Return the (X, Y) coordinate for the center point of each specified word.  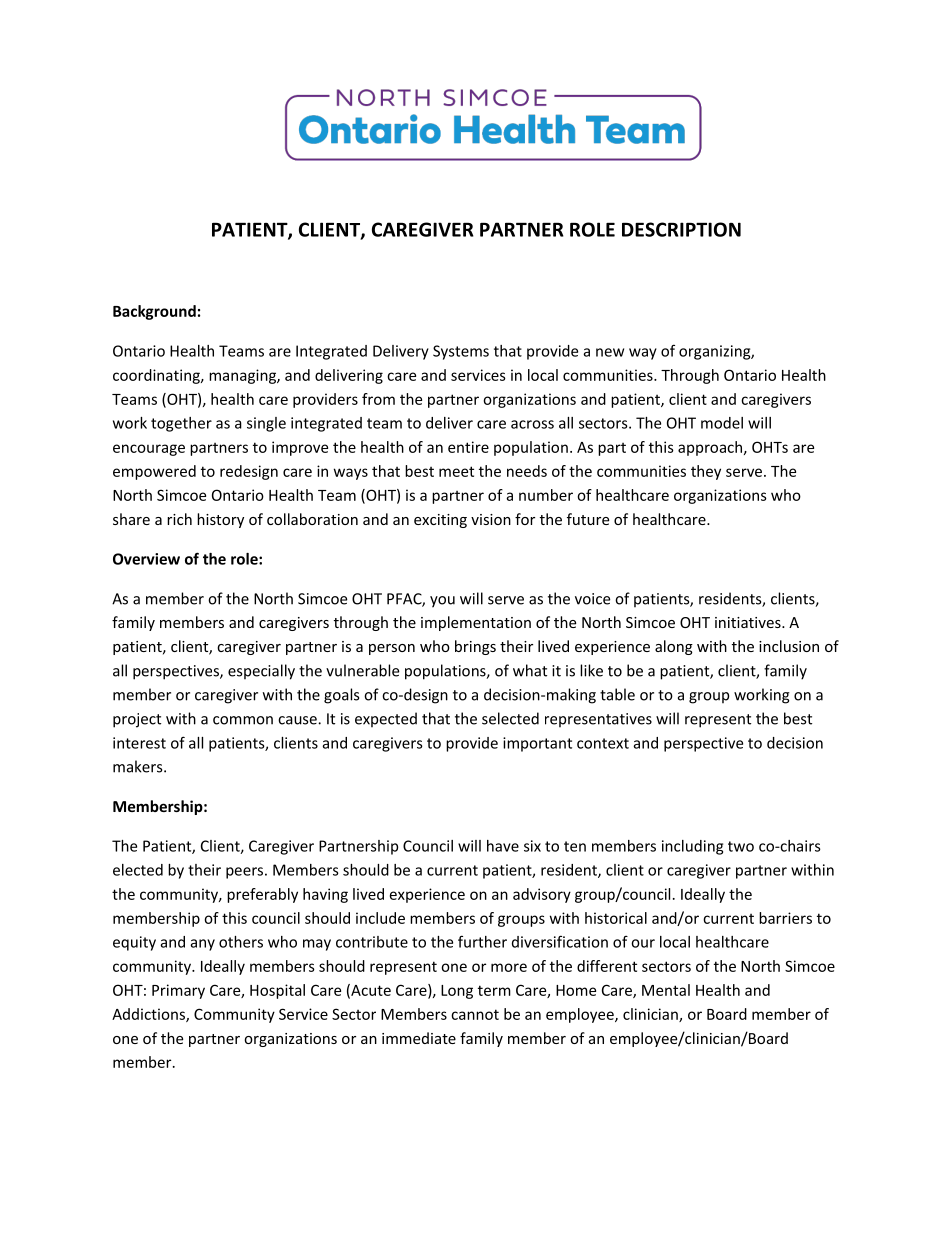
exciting (440, 521)
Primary (178, 991)
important (537, 744)
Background (154, 312)
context (603, 743)
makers (139, 766)
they (706, 472)
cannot (475, 1014)
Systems (461, 352)
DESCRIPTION (681, 229)
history (220, 520)
